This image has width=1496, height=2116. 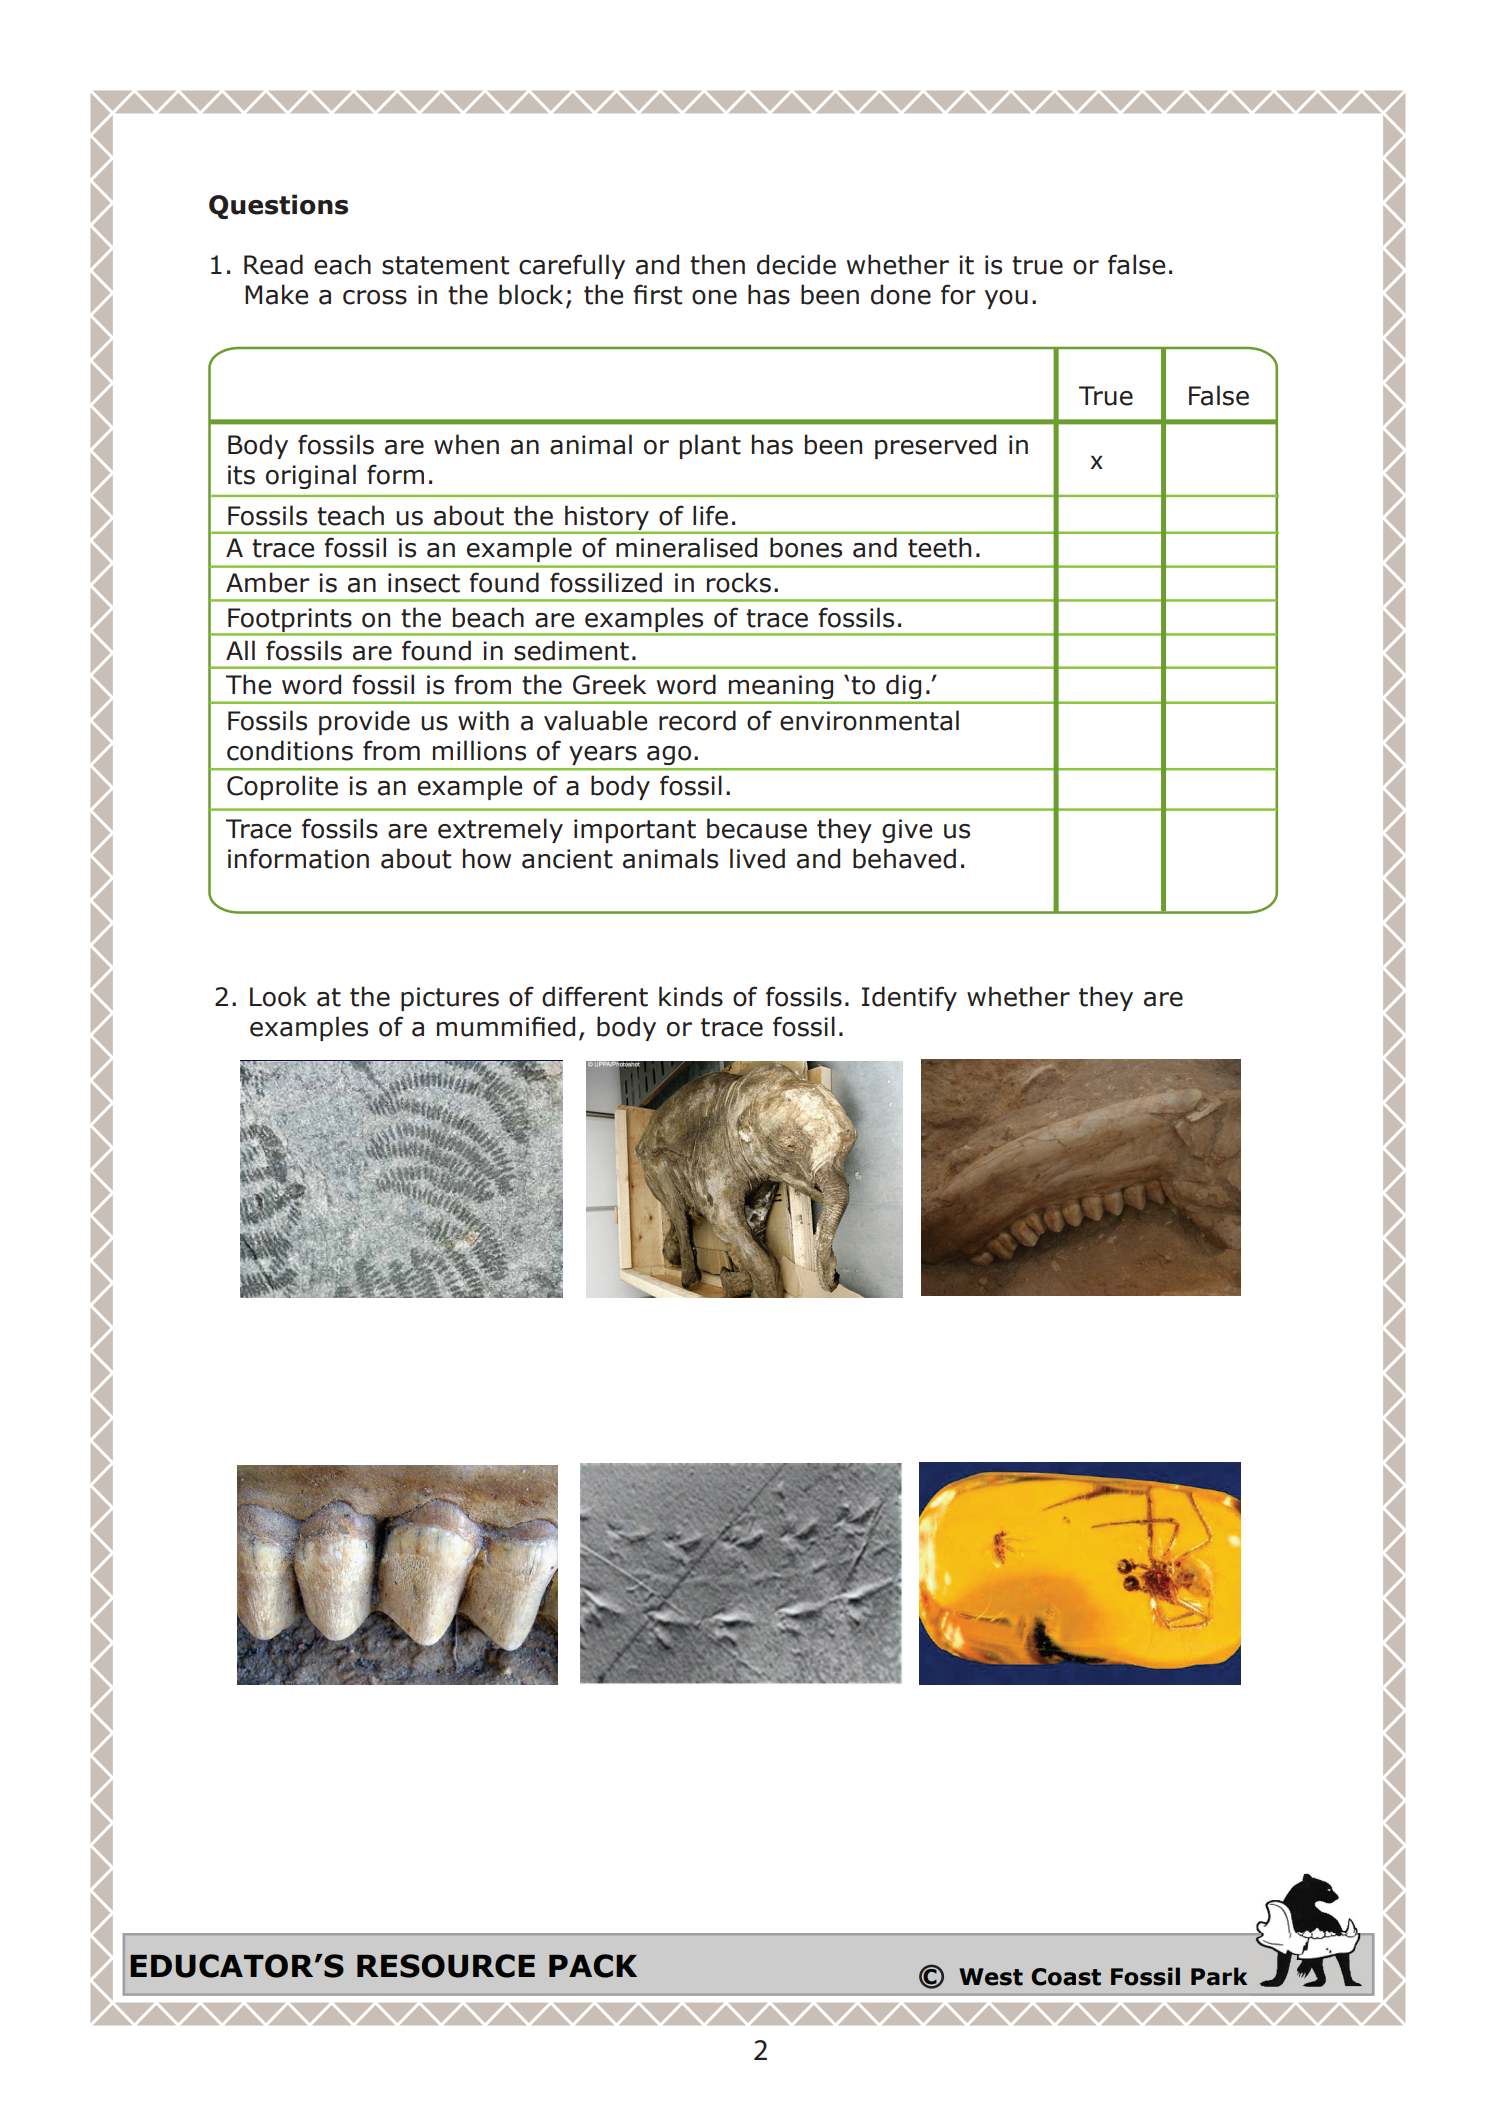 What do you see at coordinates (278, 996) in the image?
I see `Look` at bounding box center [278, 996].
